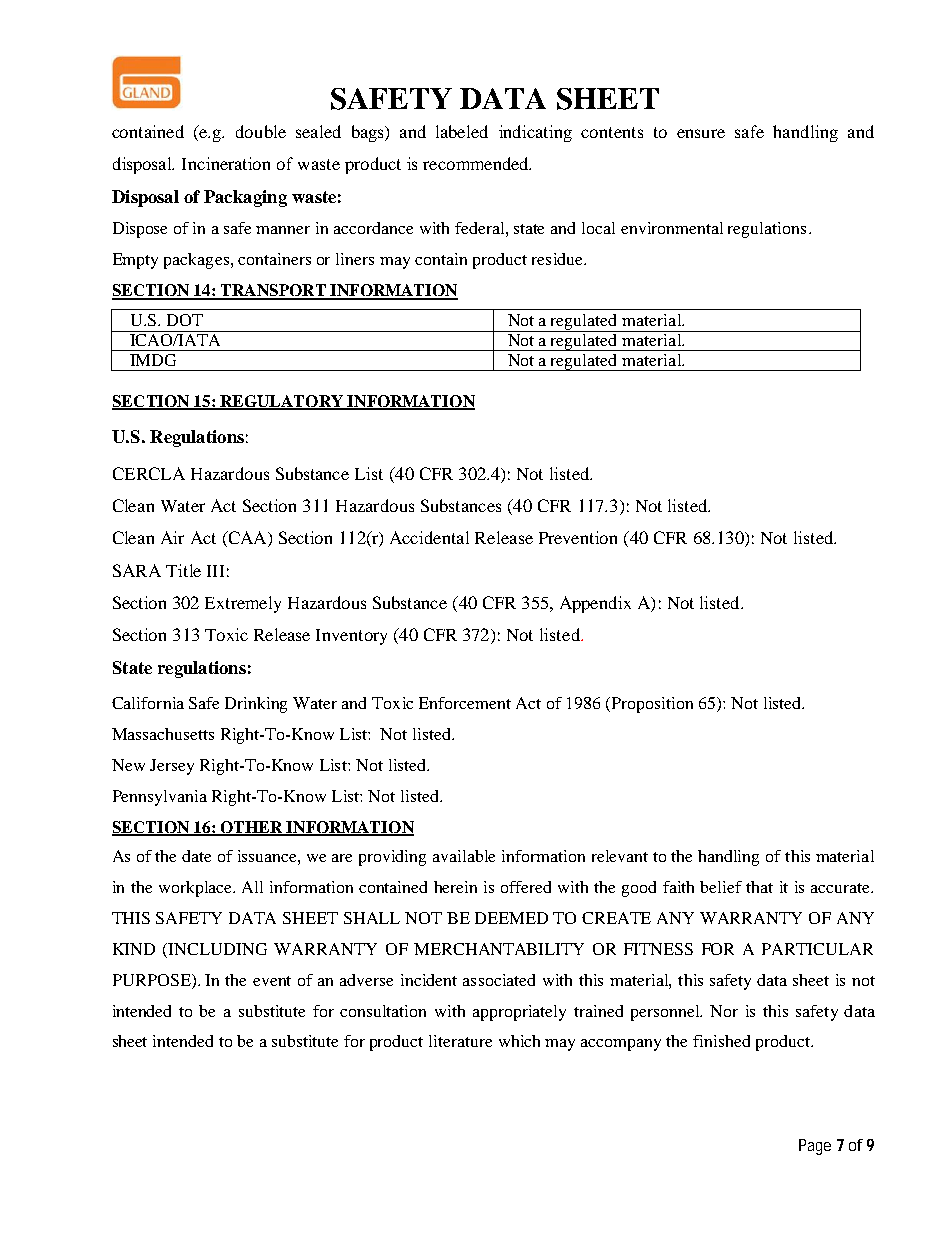 This screenshot has width=952, height=1233. What do you see at coordinates (815, 1147) in the screenshot?
I see `Page` at bounding box center [815, 1147].
